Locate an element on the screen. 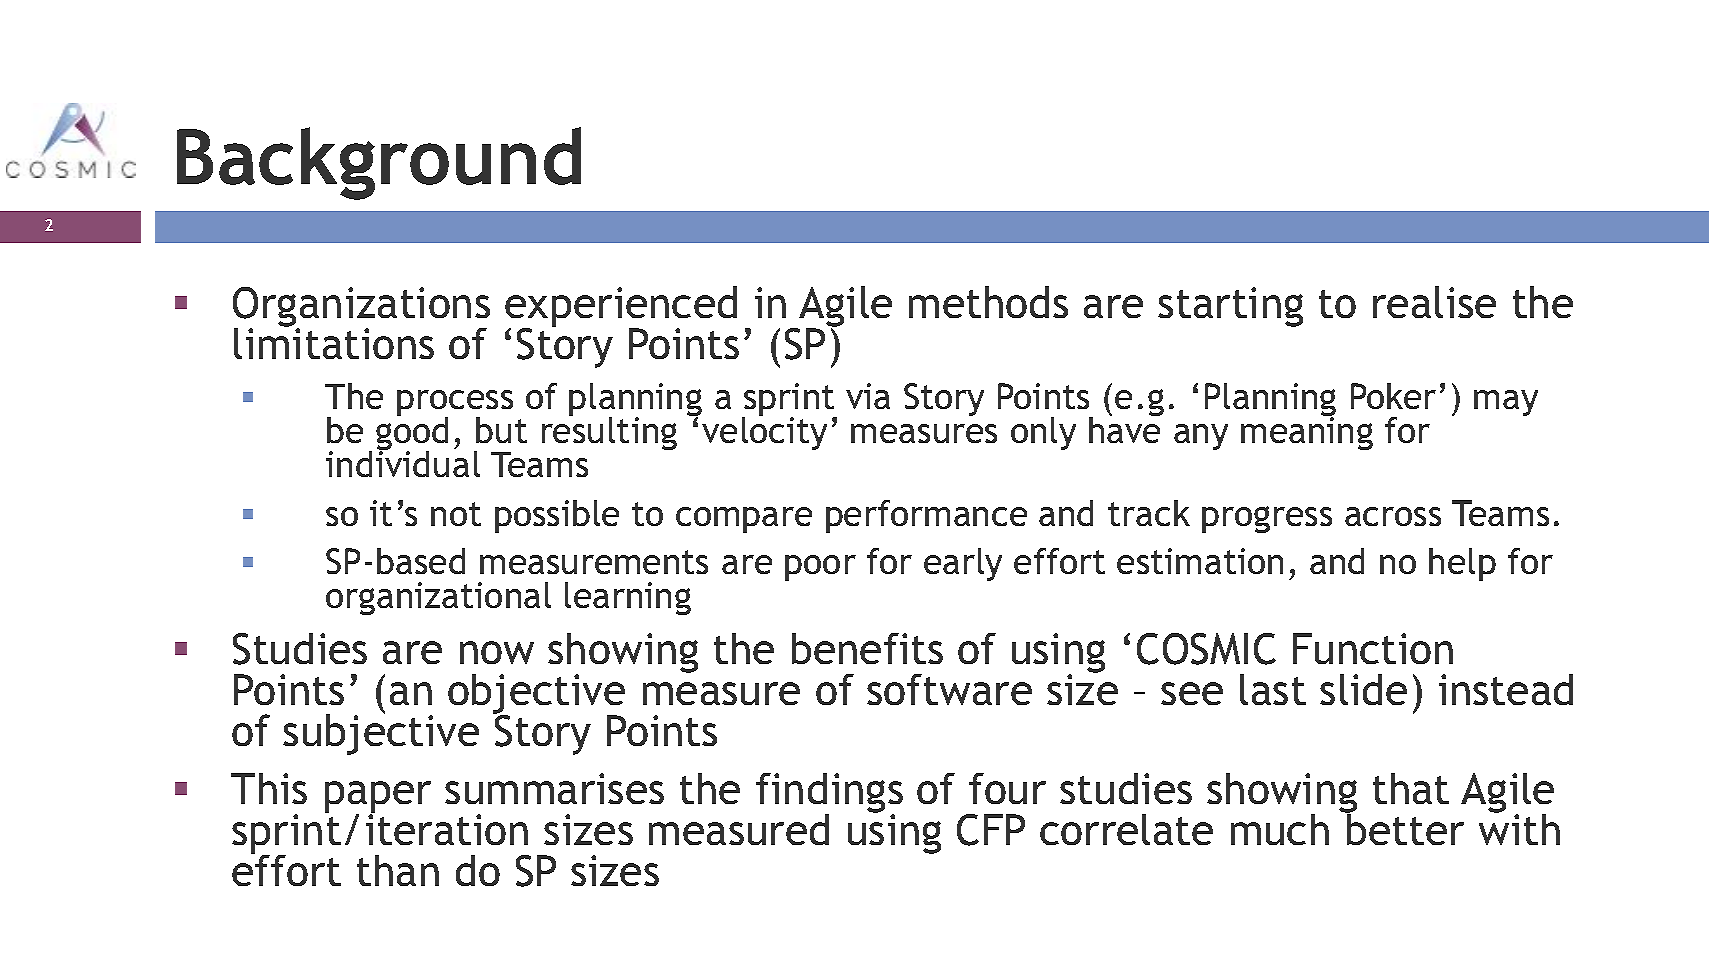 The width and height of the screenshot is (1709, 961). methods is located at coordinates (988, 302).
